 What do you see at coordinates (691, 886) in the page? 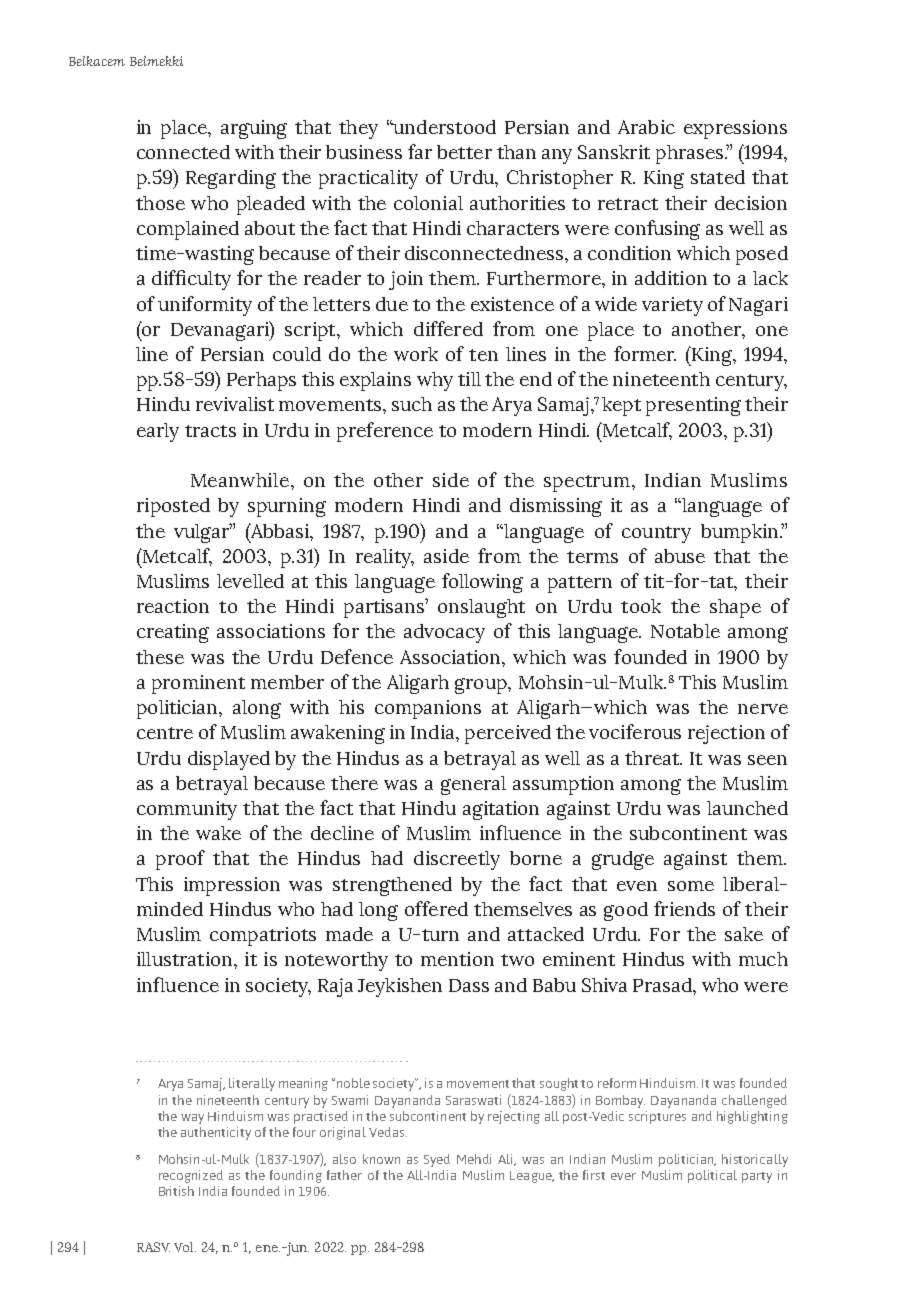
I see `some` at bounding box center [691, 886].
